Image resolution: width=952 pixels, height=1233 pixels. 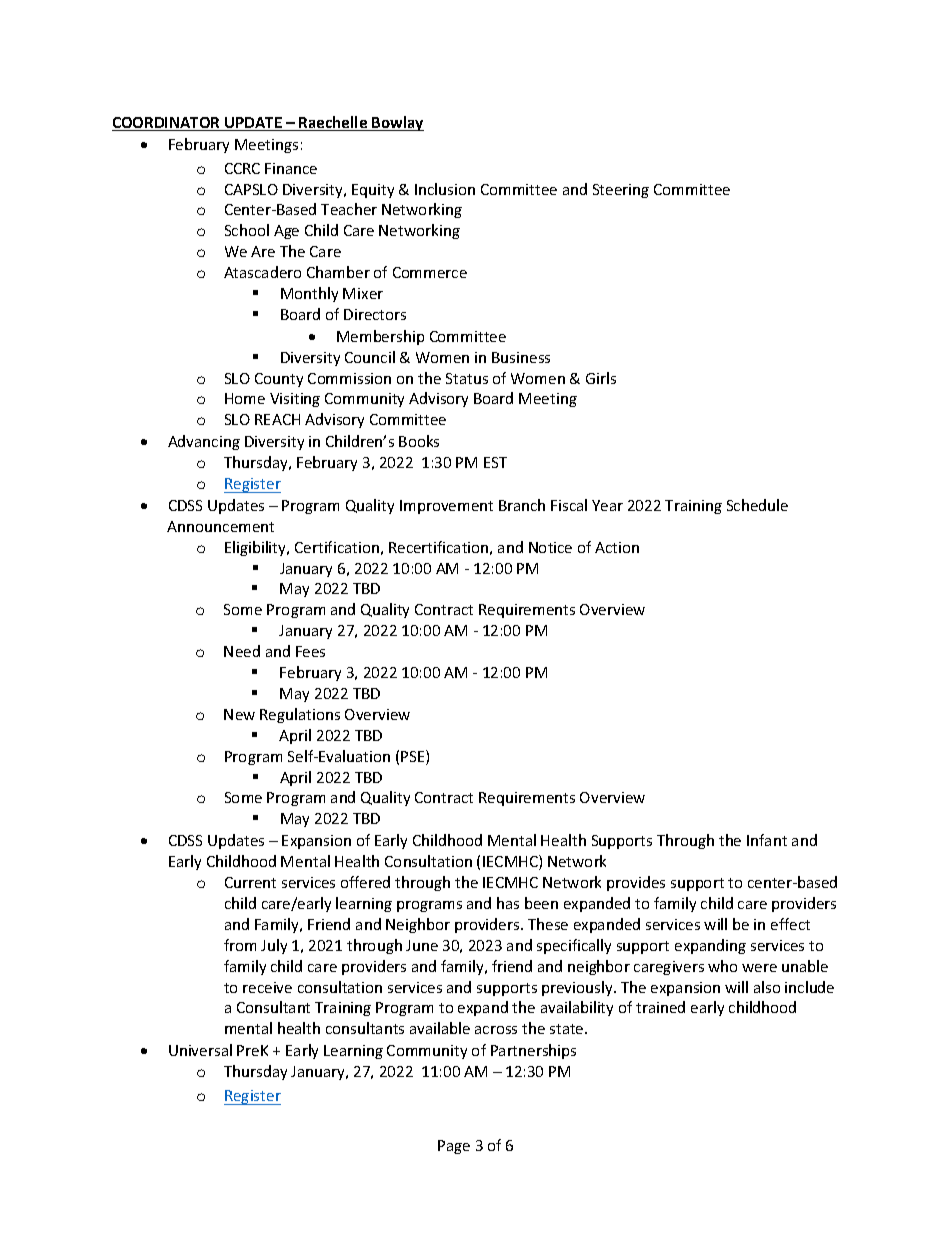 I want to click on PSE, so click(x=414, y=757).
